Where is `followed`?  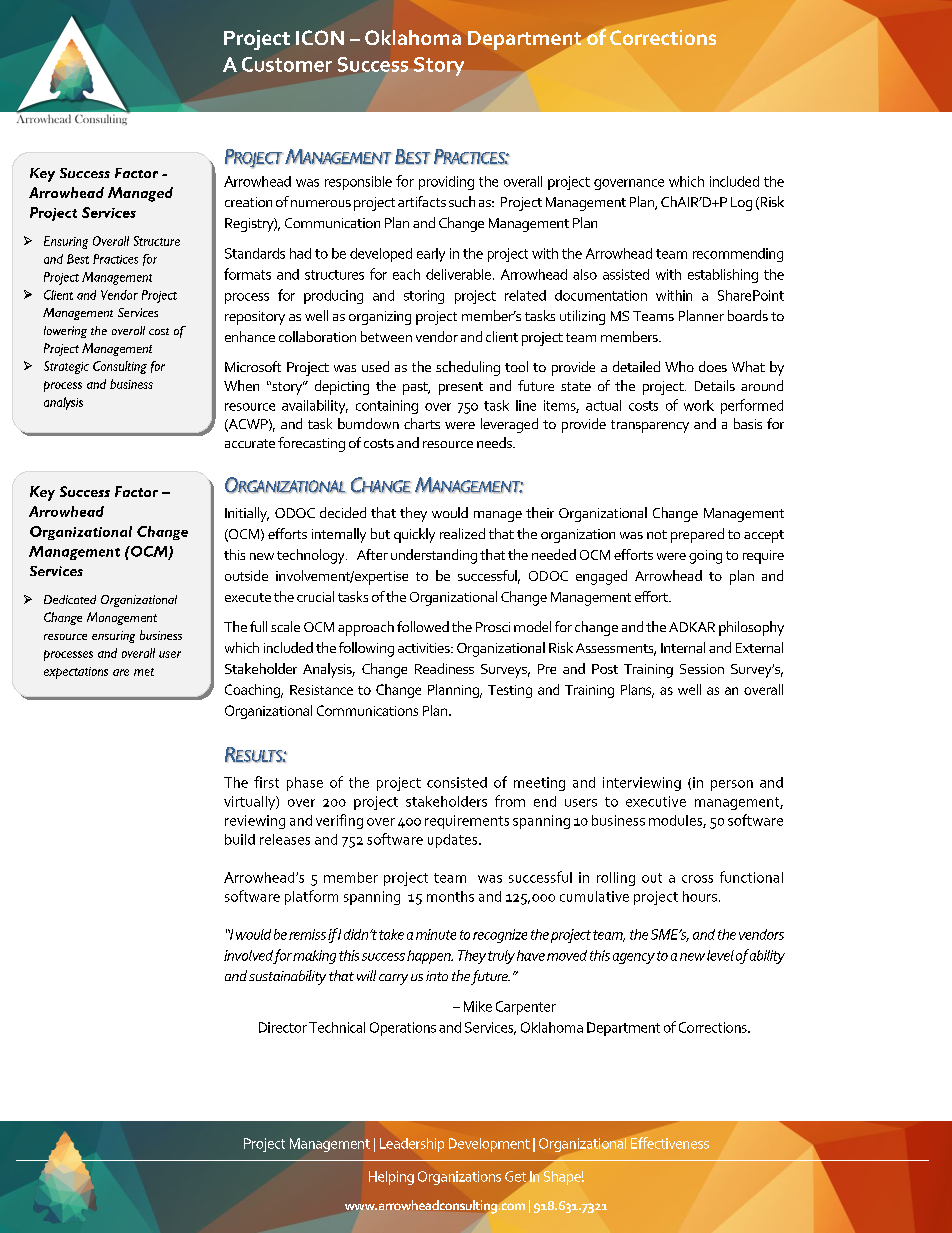
followed is located at coordinates (423, 626).
